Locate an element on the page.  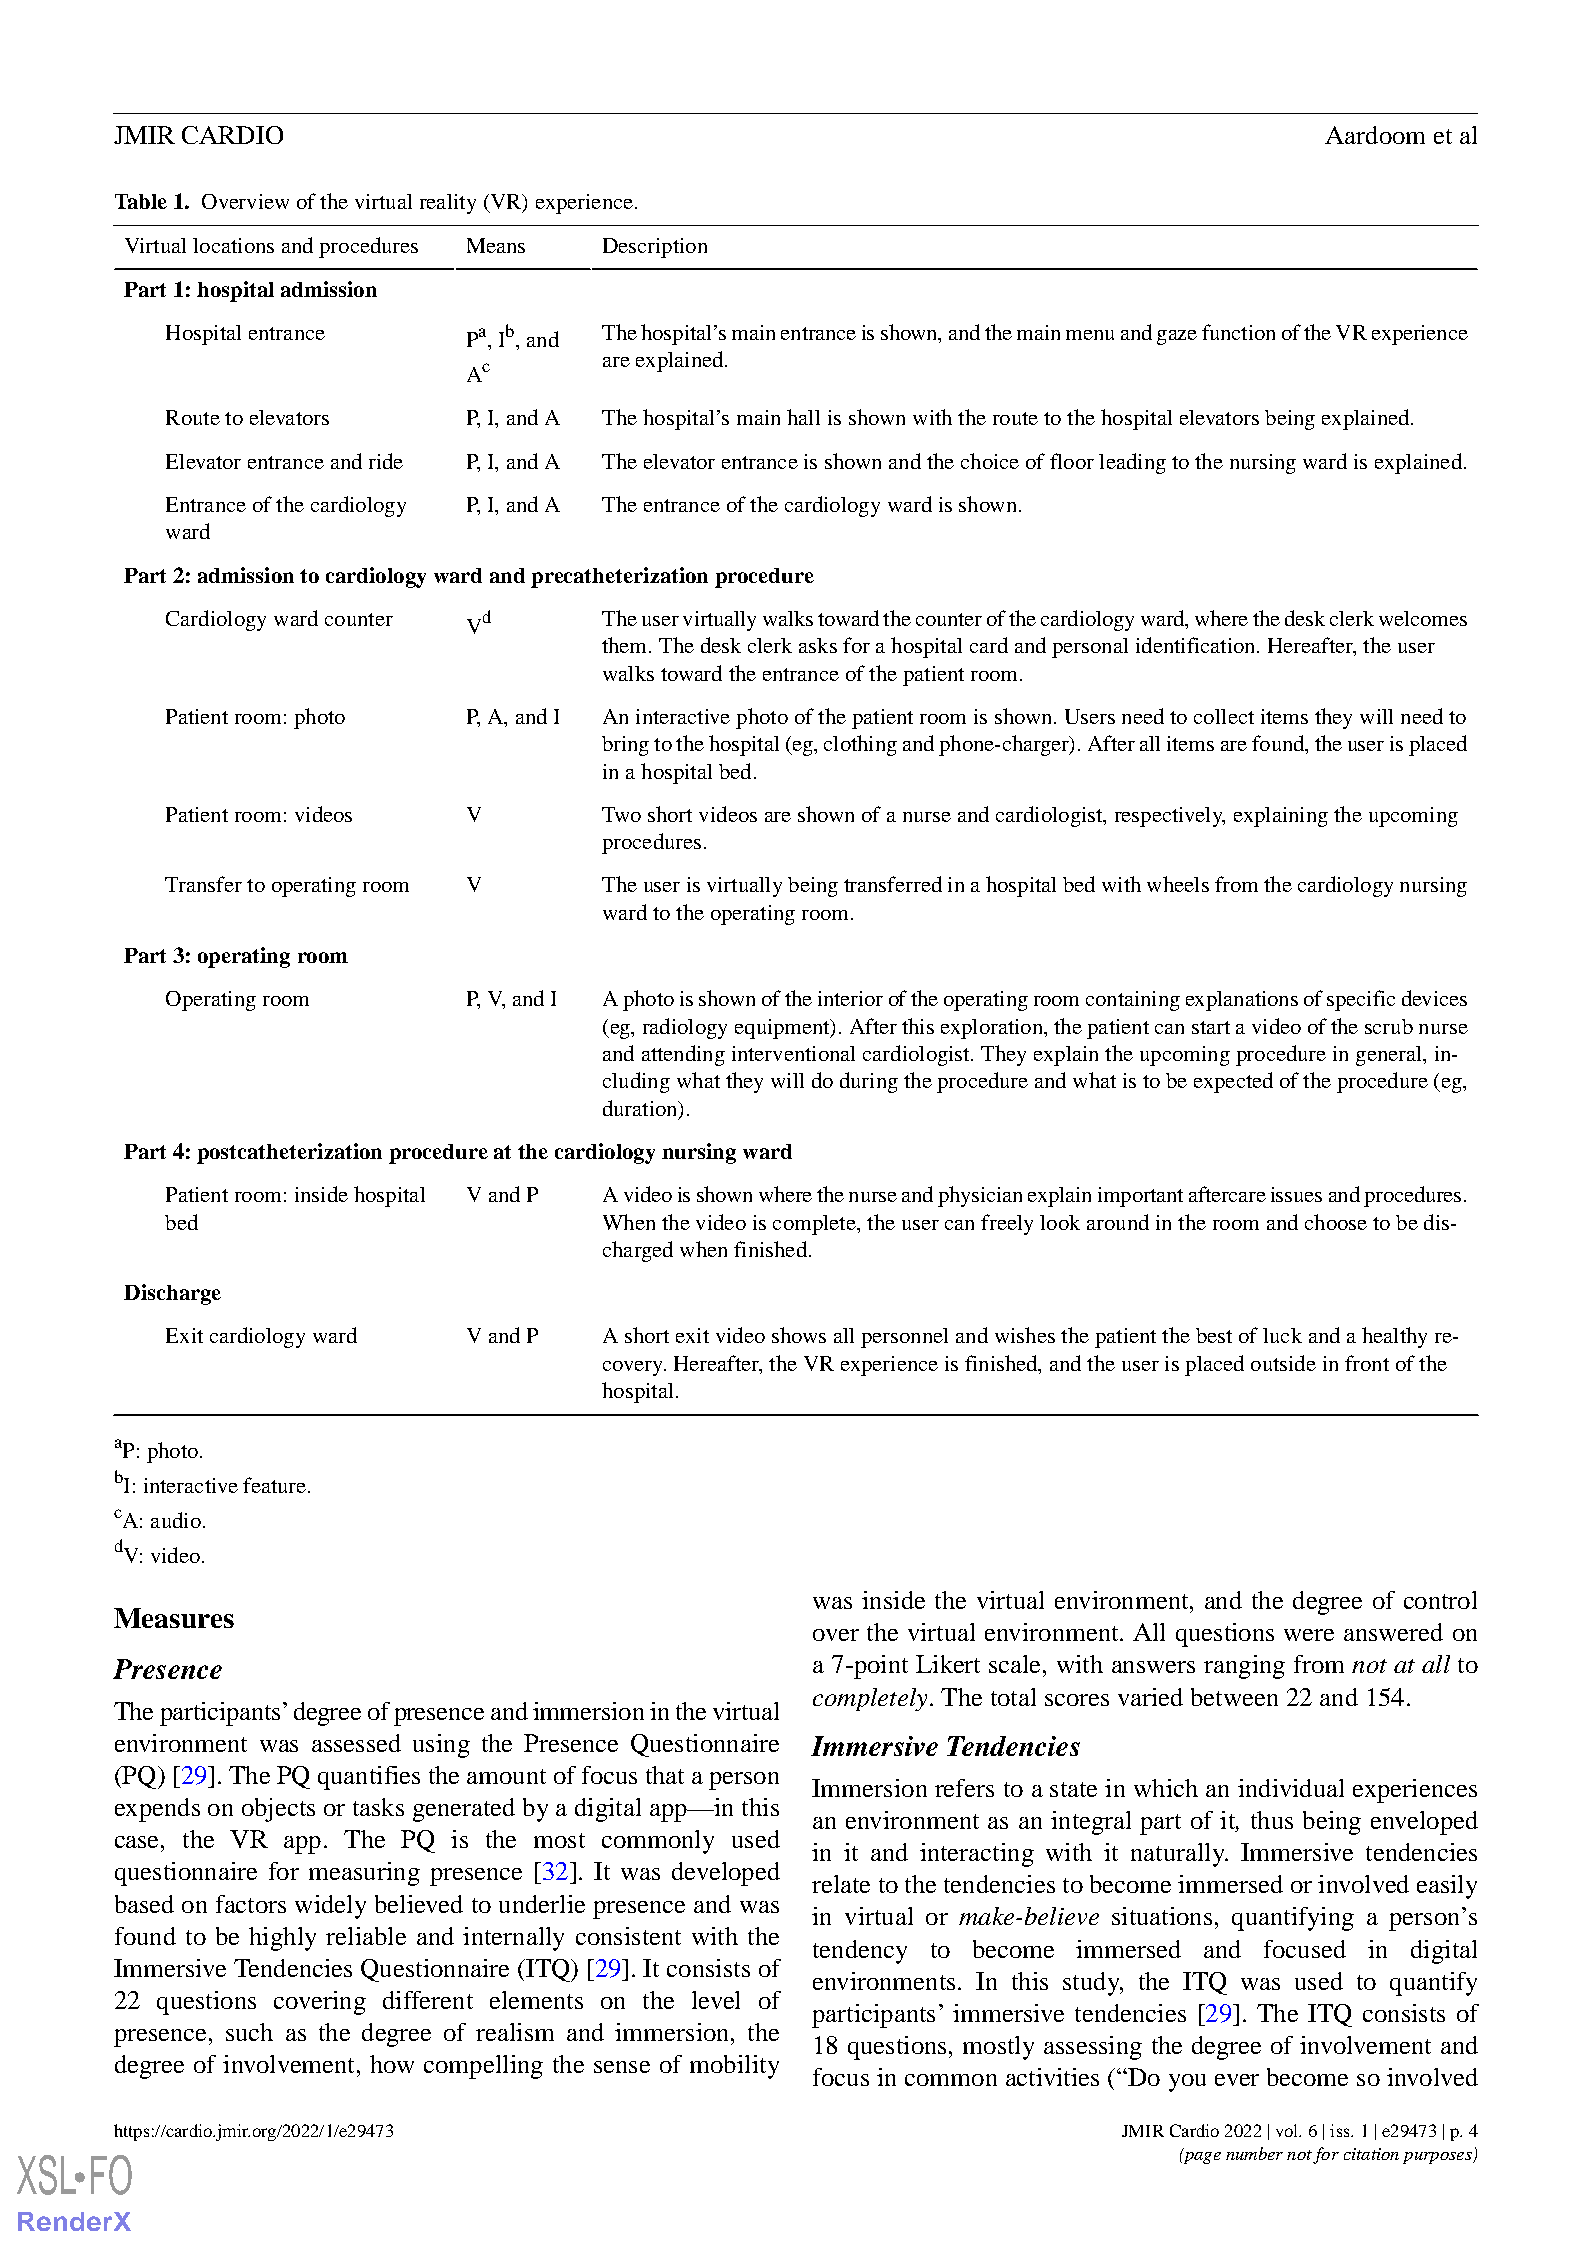
shows is located at coordinates (799, 1335).
